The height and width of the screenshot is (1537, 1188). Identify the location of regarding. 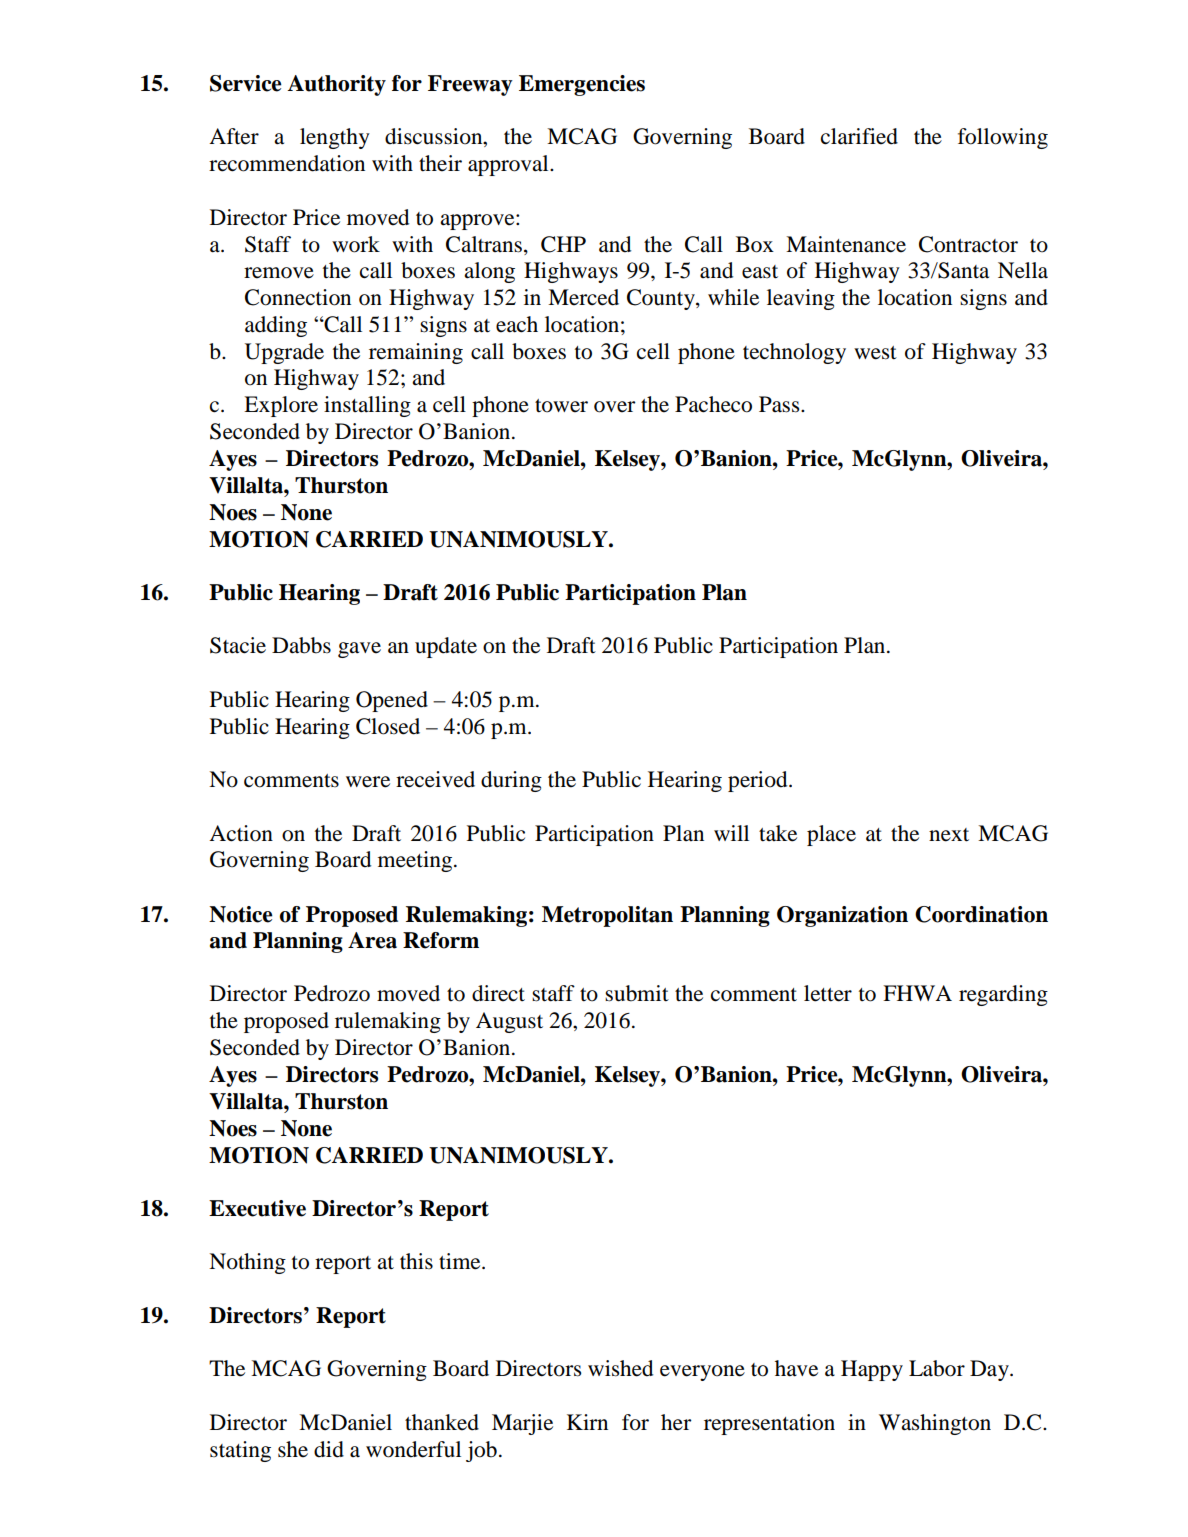
(1003, 995).
